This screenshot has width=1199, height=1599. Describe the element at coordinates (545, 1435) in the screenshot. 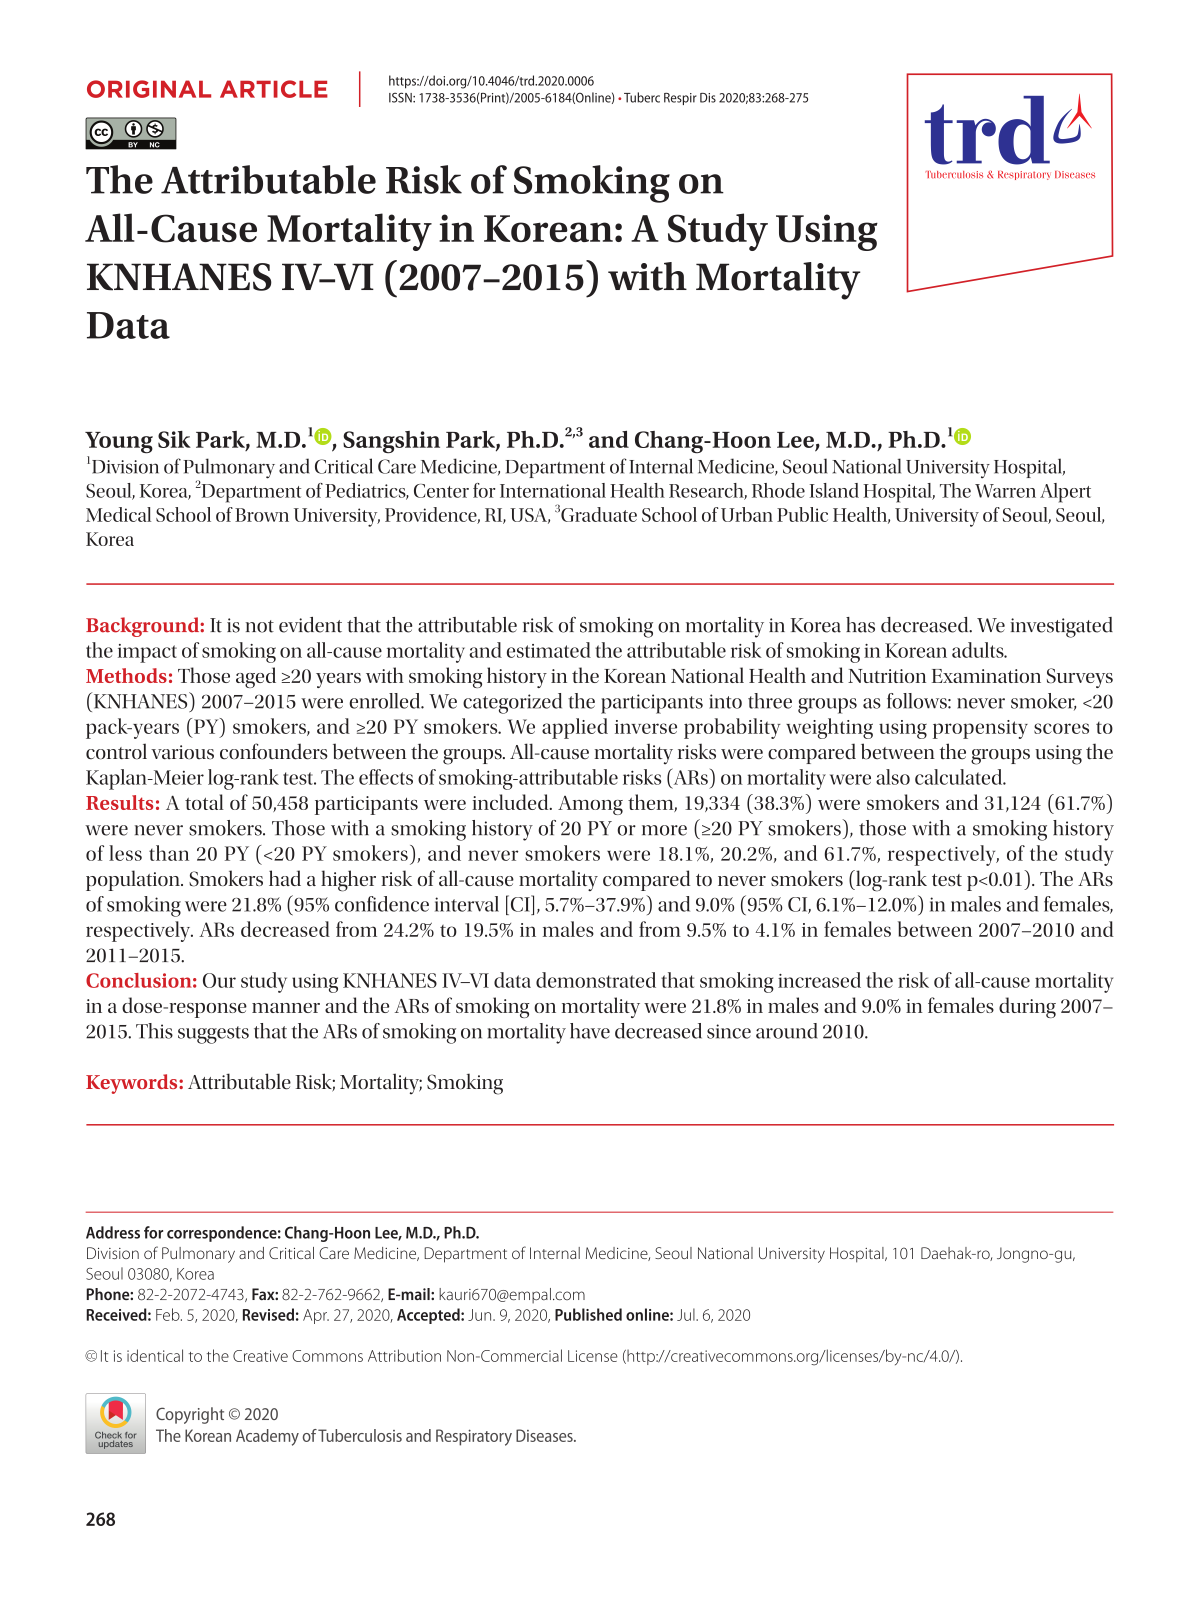

I see `Diseases` at that location.
